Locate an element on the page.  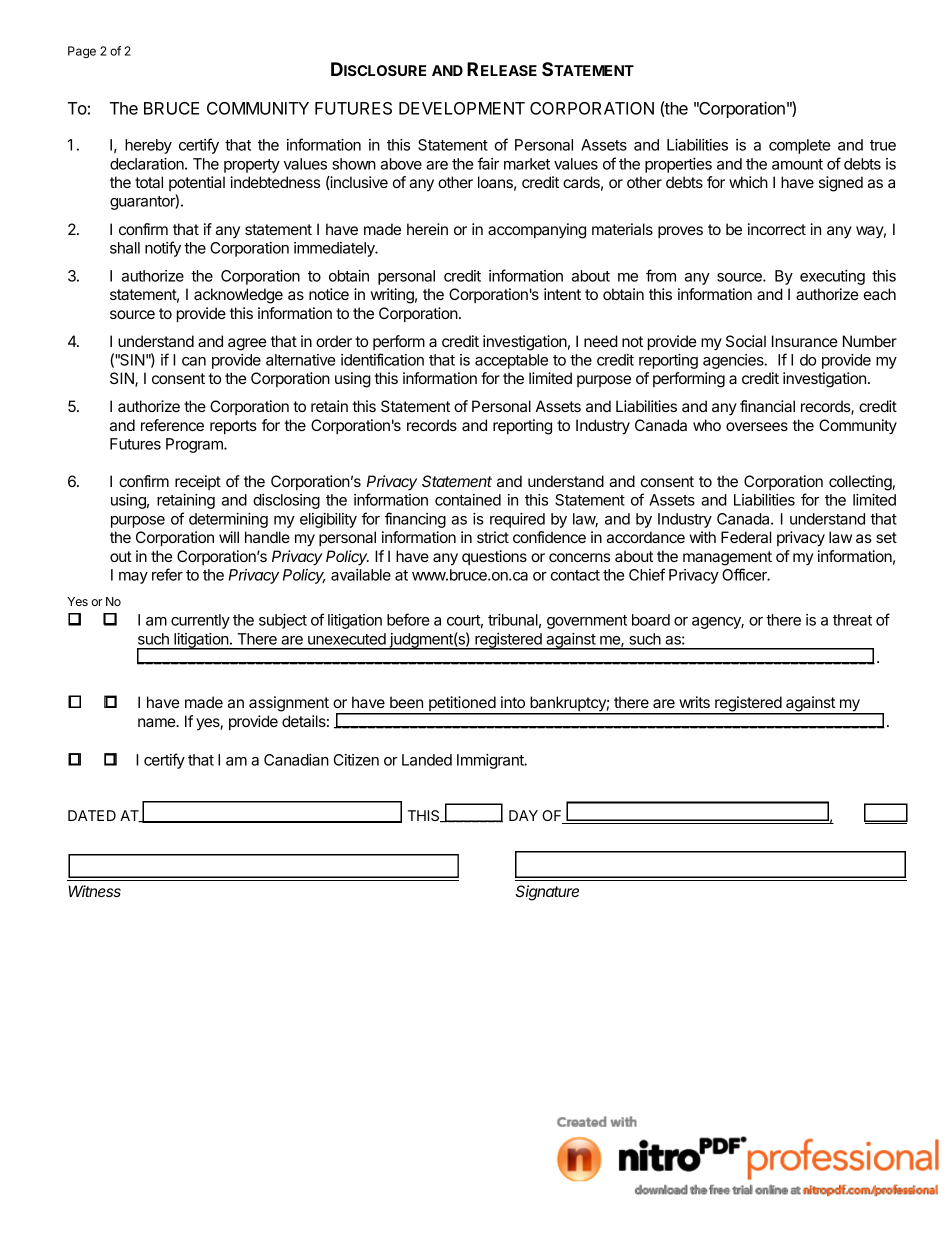
DAY is located at coordinates (523, 815).
